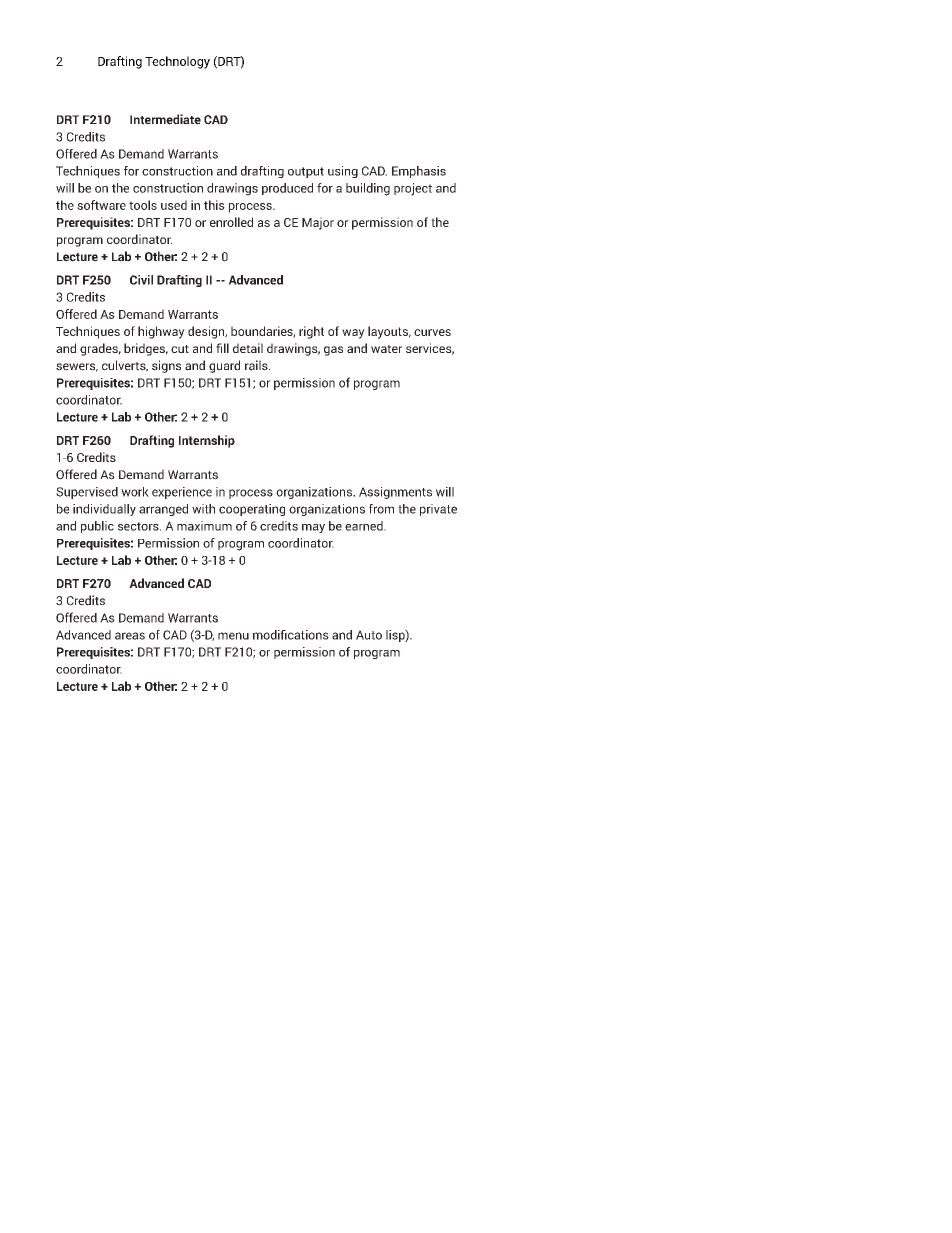 This screenshot has width=952, height=1233. What do you see at coordinates (386, 349) in the screenshot?
I see `water` at bounding box center [386, 349].
